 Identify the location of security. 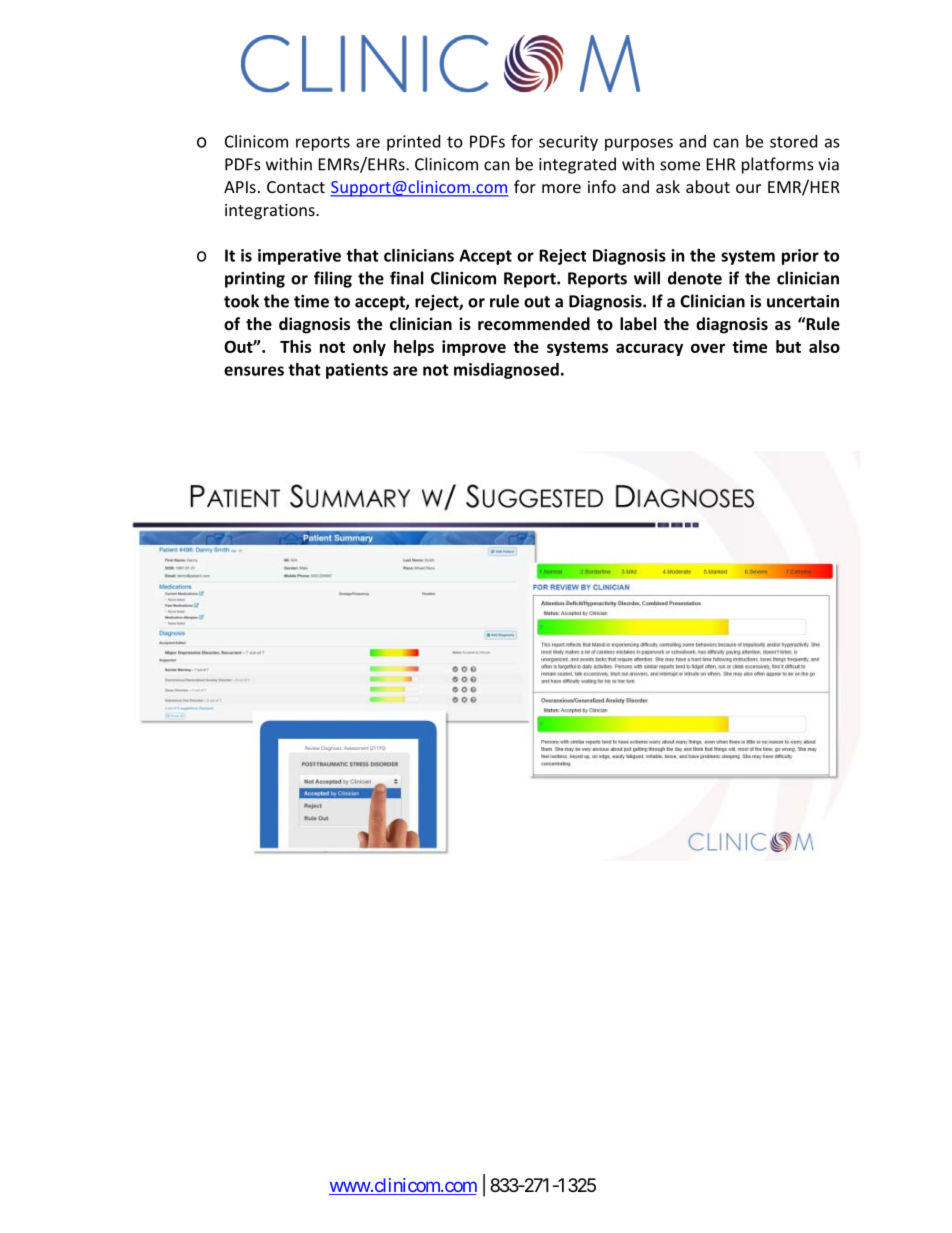
(568, 143).
